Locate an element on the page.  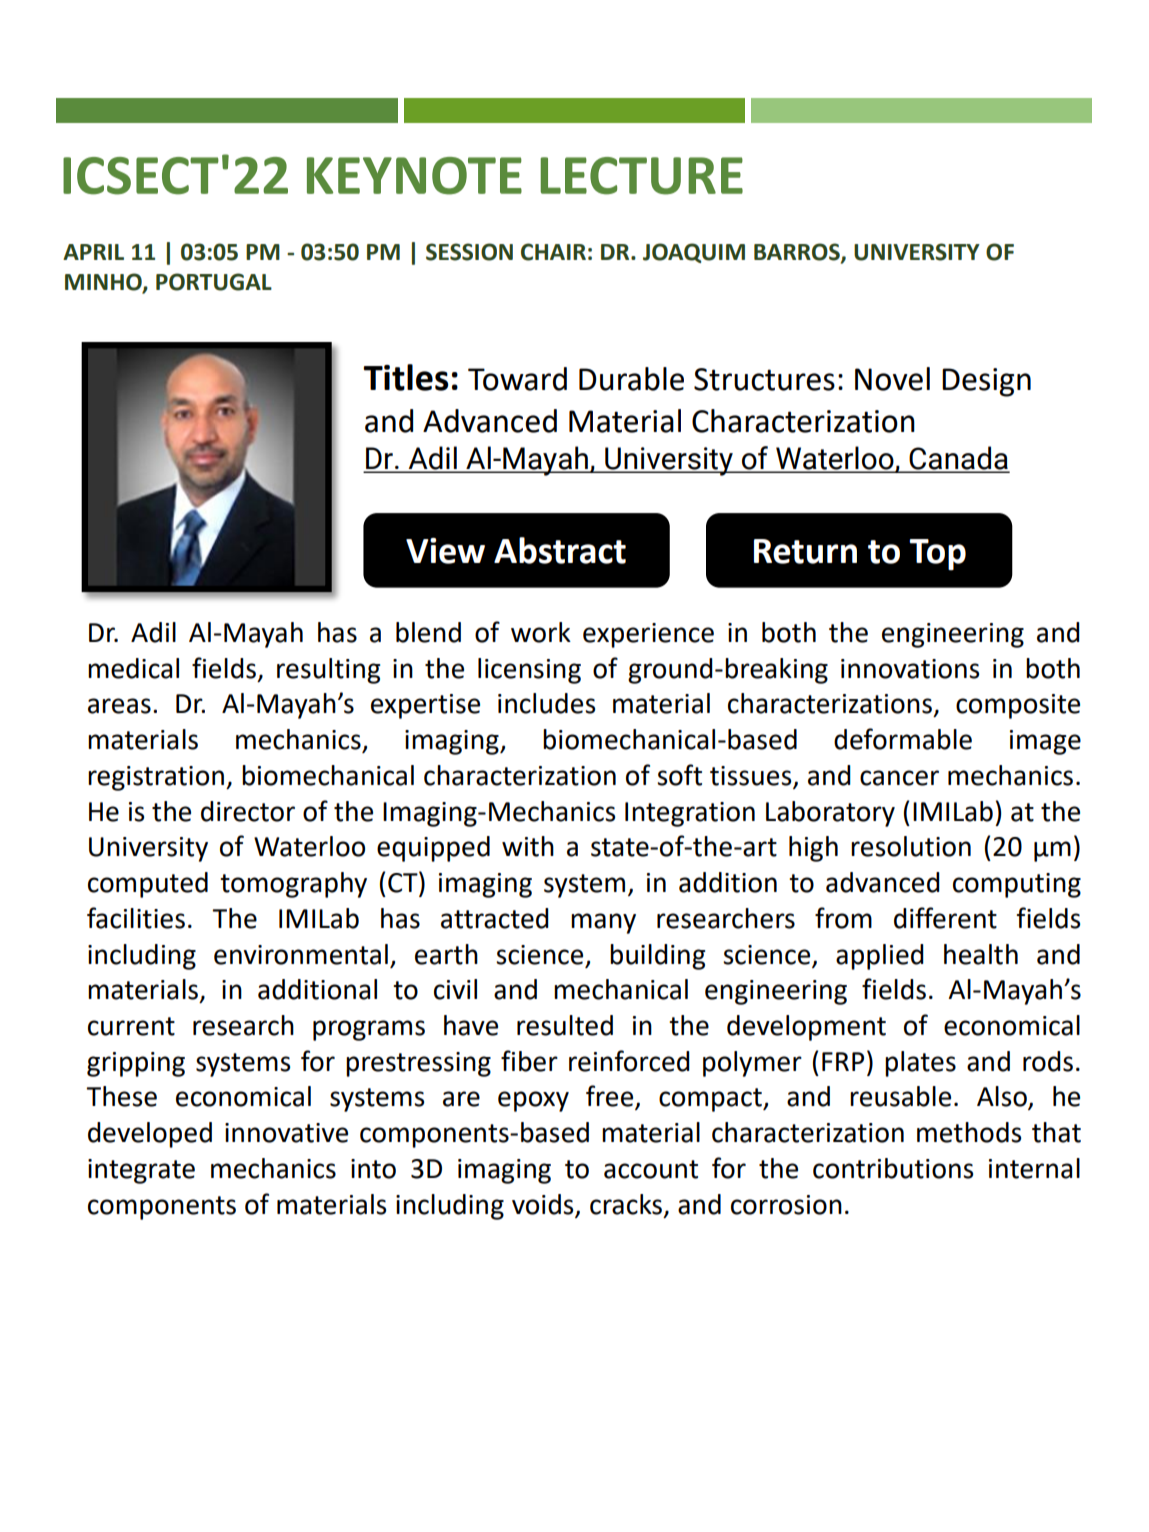
innovations is located at coordinates (910, 669).
